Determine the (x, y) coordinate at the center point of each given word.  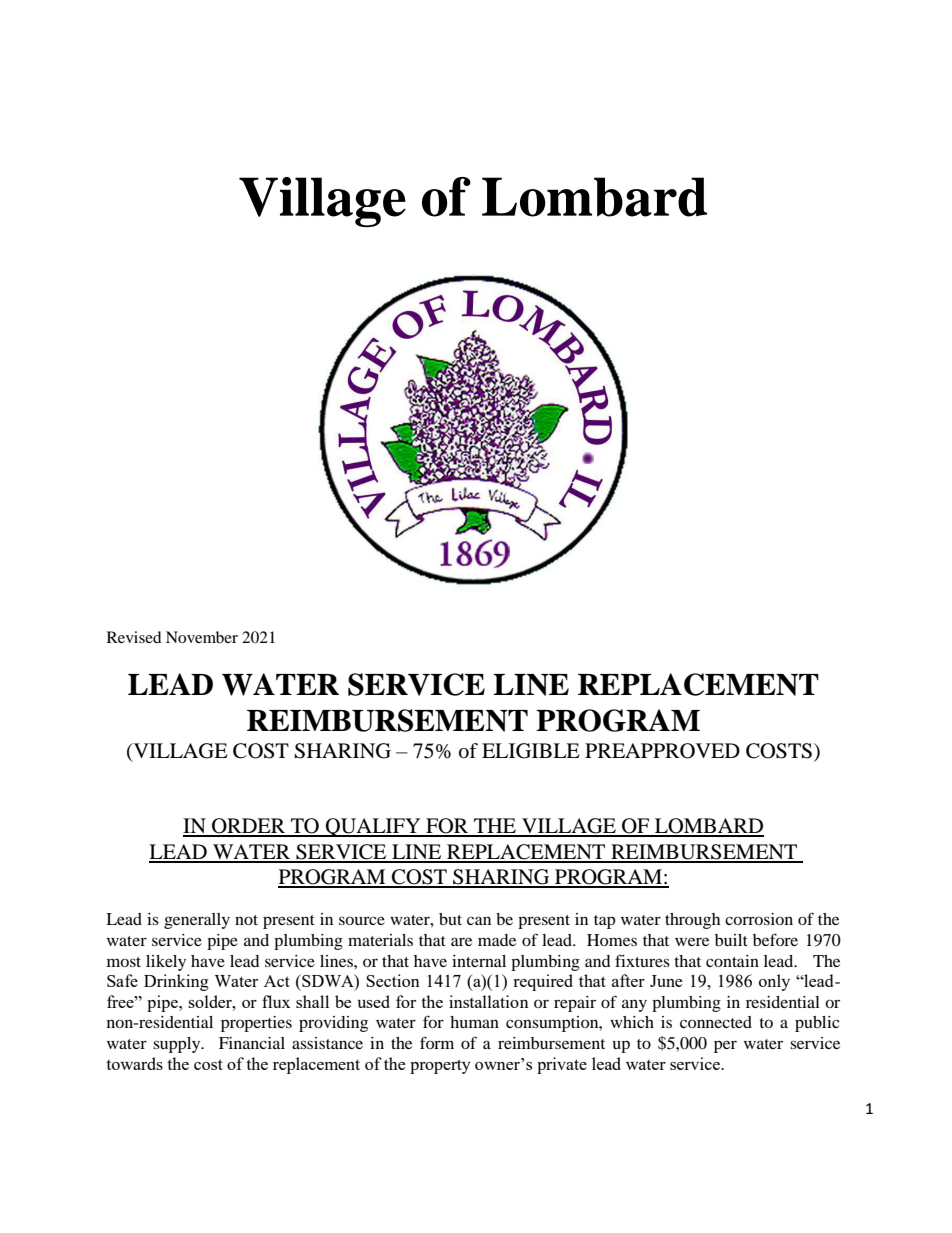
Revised (134, 637)
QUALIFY (373, 827)
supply (178, 1045)
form (437, 1042)
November (202, 637)
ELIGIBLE (531, 751)
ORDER (249, 827)
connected (716, 1022)
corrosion (759, 919)
